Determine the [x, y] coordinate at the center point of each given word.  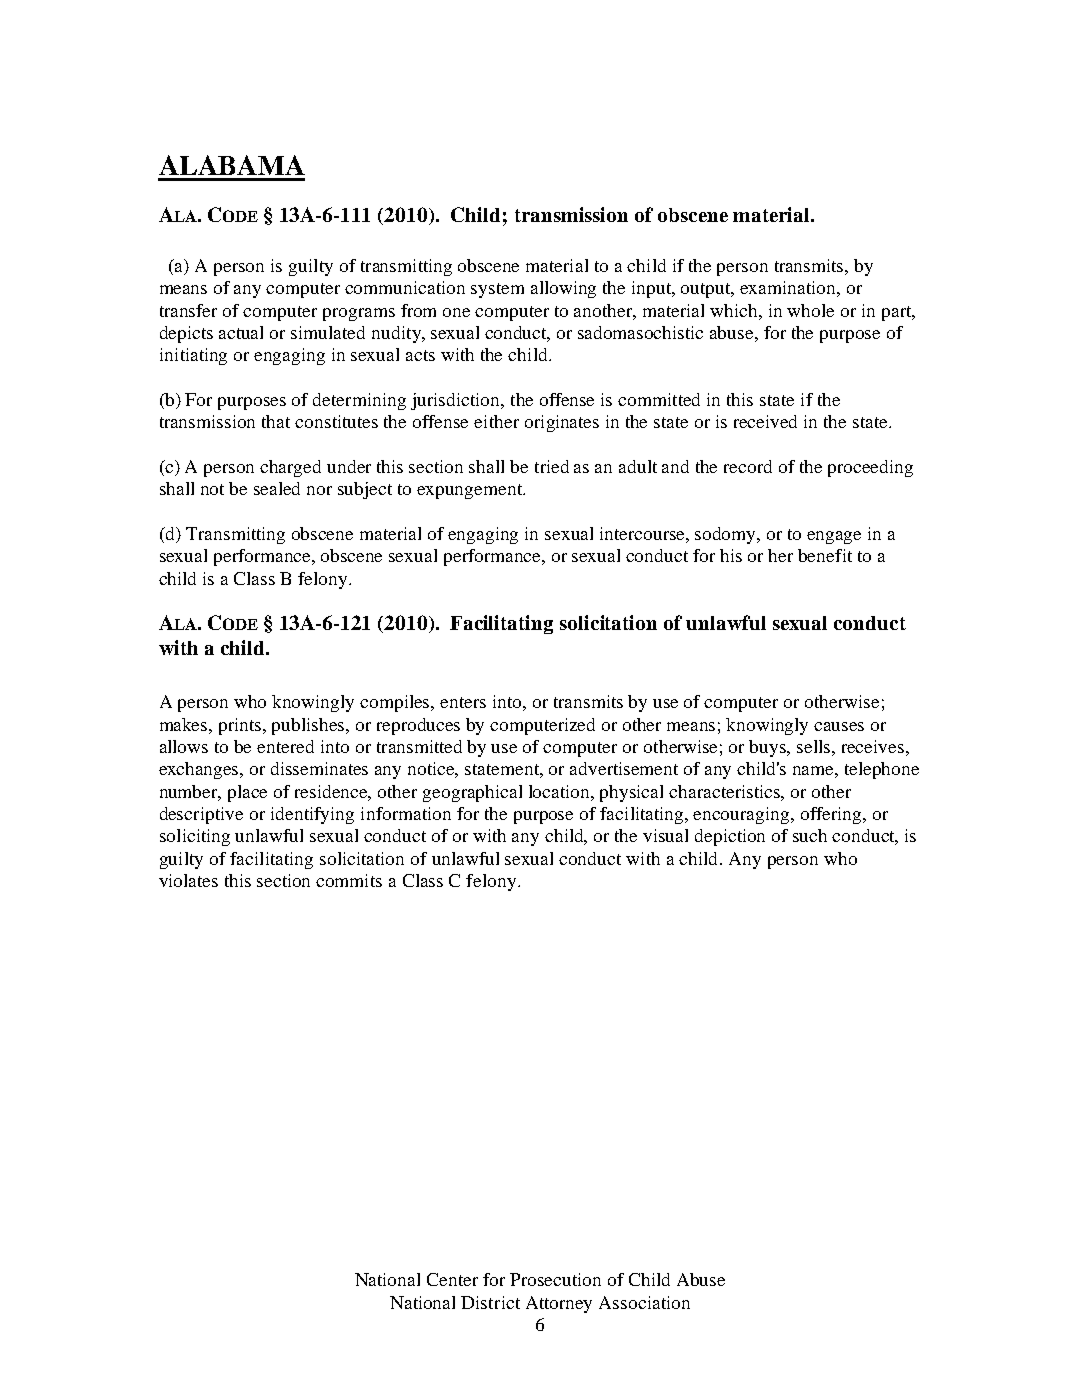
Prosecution [555, 1279]
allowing [563, 289]
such [810, 835]
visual [665, 835]
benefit [825, 555]
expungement [471, 491]
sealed [277, 488]
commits [349, 880]
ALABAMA [232, 165]
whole [810, 310]
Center [452, 1279]
